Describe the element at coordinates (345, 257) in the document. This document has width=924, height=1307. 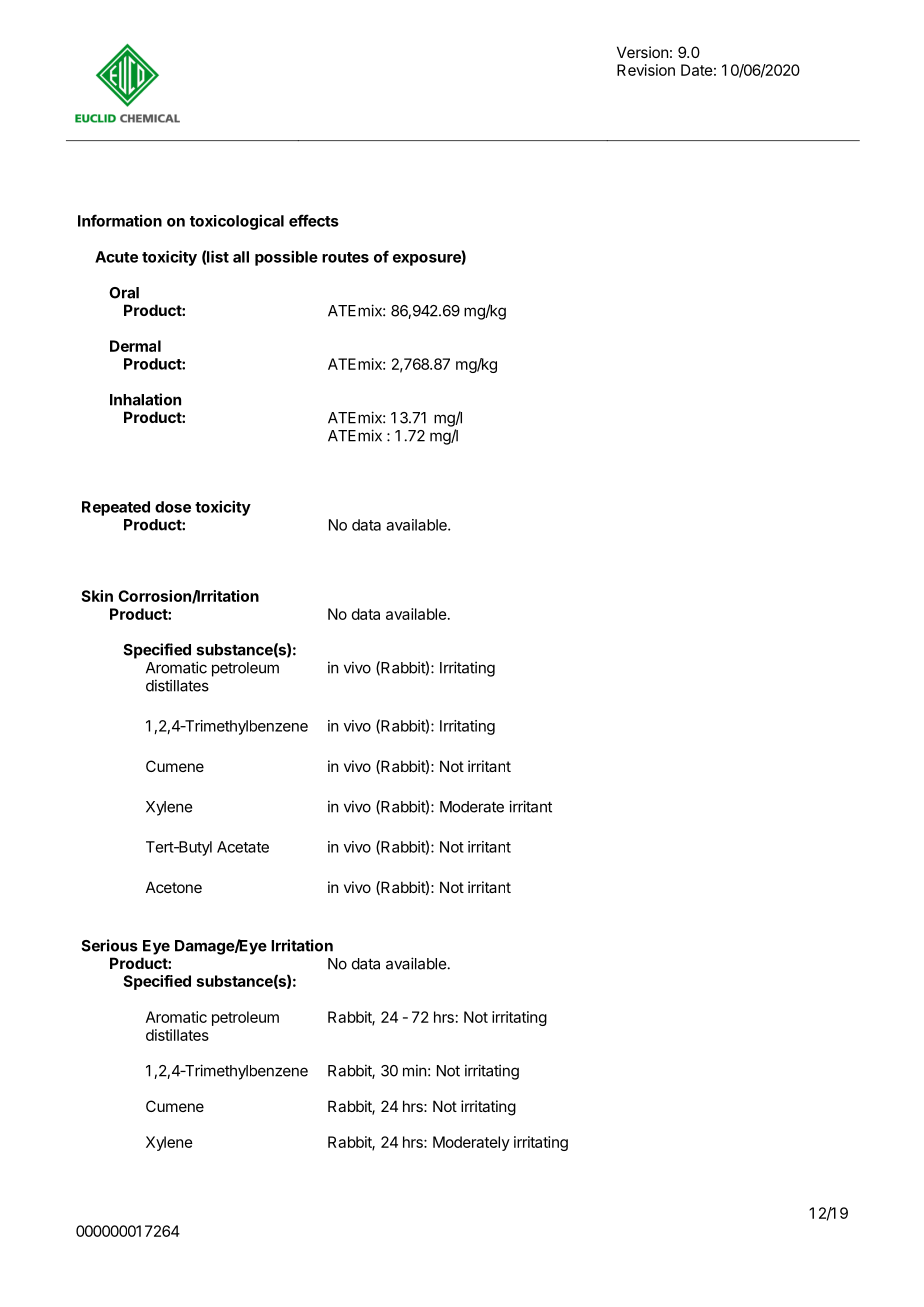
I see `routes` at that location.
